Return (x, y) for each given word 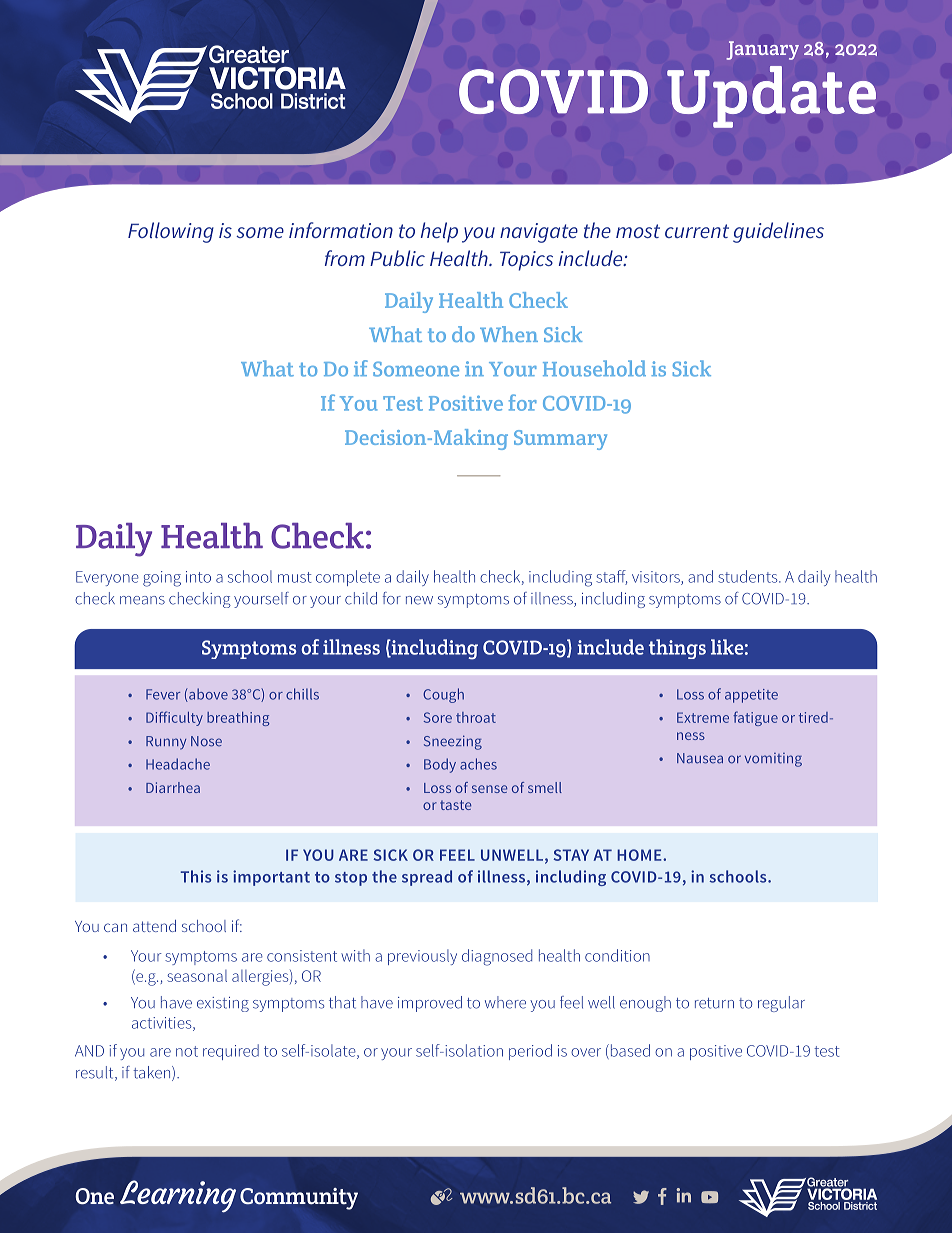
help (439, 232)
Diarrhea (173, 787)
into (198, 577)
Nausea (700, 758)
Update (771, 97)
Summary (560, 440)
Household (594, 368)
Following (171, 232)
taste (455, 805)
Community (299, 1199)
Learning (178, 1196)
